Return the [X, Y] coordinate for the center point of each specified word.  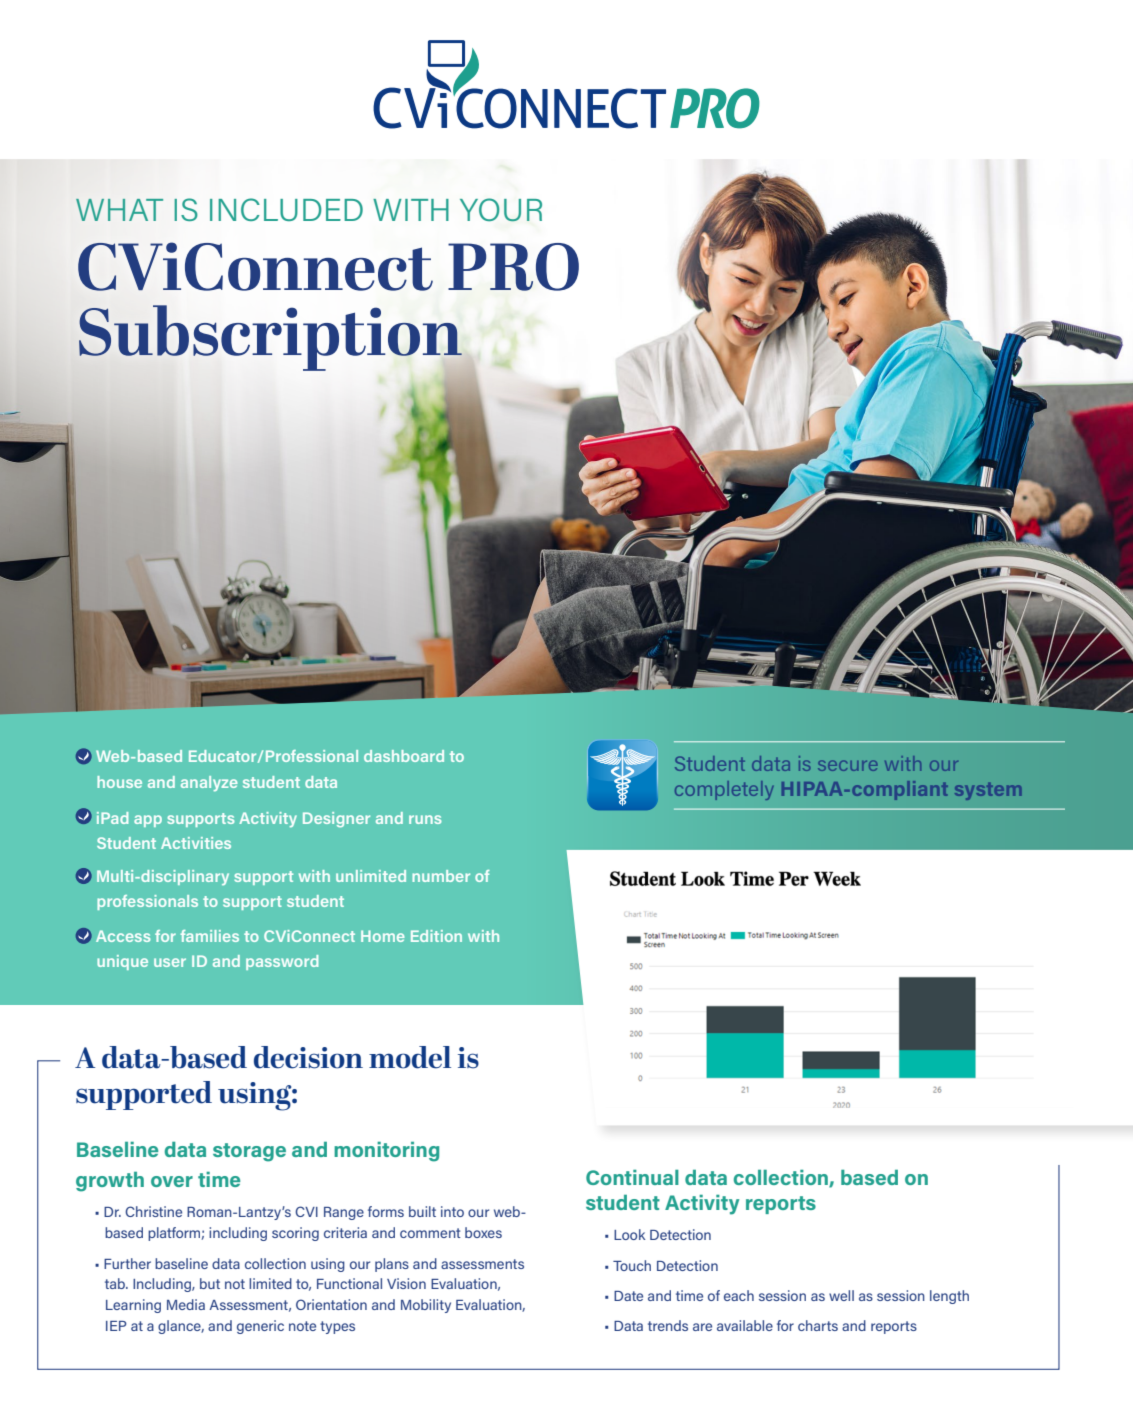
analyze [209, 784]
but [210, 1283]
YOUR [501, 209]
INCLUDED [286, 209]
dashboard [404, 756]
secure [848, 765]
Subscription [271, 339]
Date [628, 1296]
